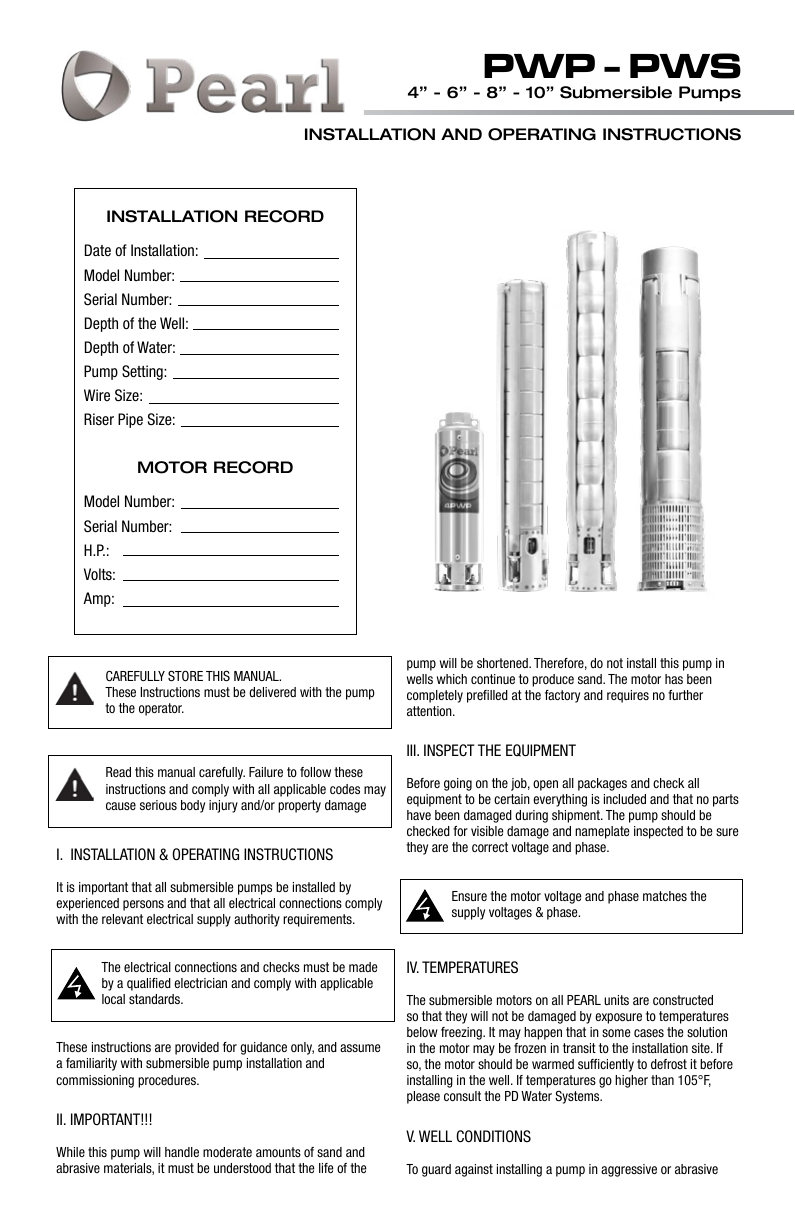 The image size is (795, 1229). What do you see at coordinates (182, 1152) in the screenshot?
I see `handle` at bounding box center [182, 1152].
